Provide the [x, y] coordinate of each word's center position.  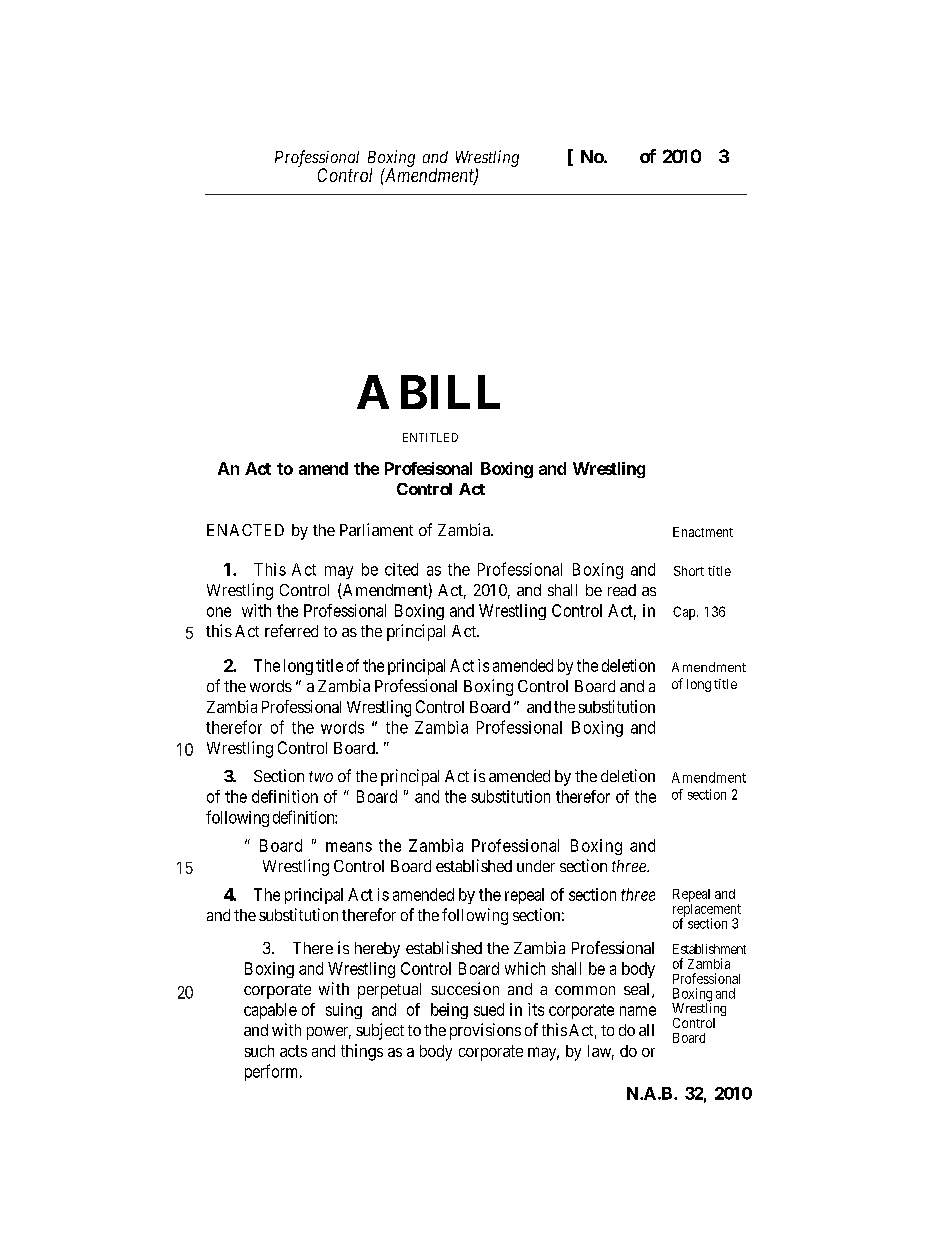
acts [293, 1051]
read [622, 590]
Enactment [703, 532]
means [349, 847]
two [321, 776]
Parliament [376, 529]
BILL [450, 392]
